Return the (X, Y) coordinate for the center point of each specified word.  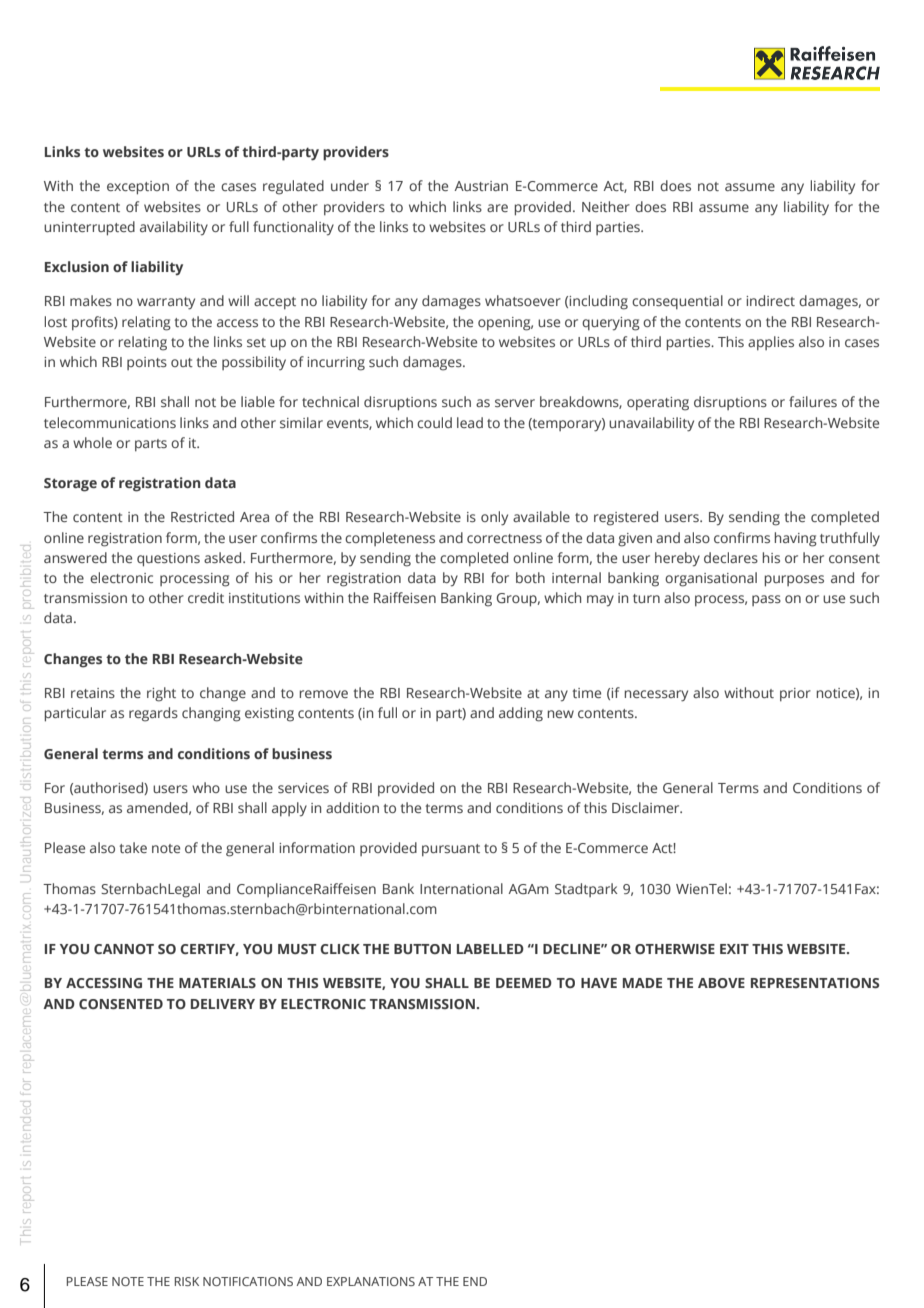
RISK (187, 1281)
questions (168, 560)
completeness (390, 539)
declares (731, 557)
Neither (606, 206)
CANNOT (124, 949)
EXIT (734, 949)
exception (138, 188)
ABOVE (721, 983)
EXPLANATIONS (371, 1281)
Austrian (481, 186)
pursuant (451, 850)
